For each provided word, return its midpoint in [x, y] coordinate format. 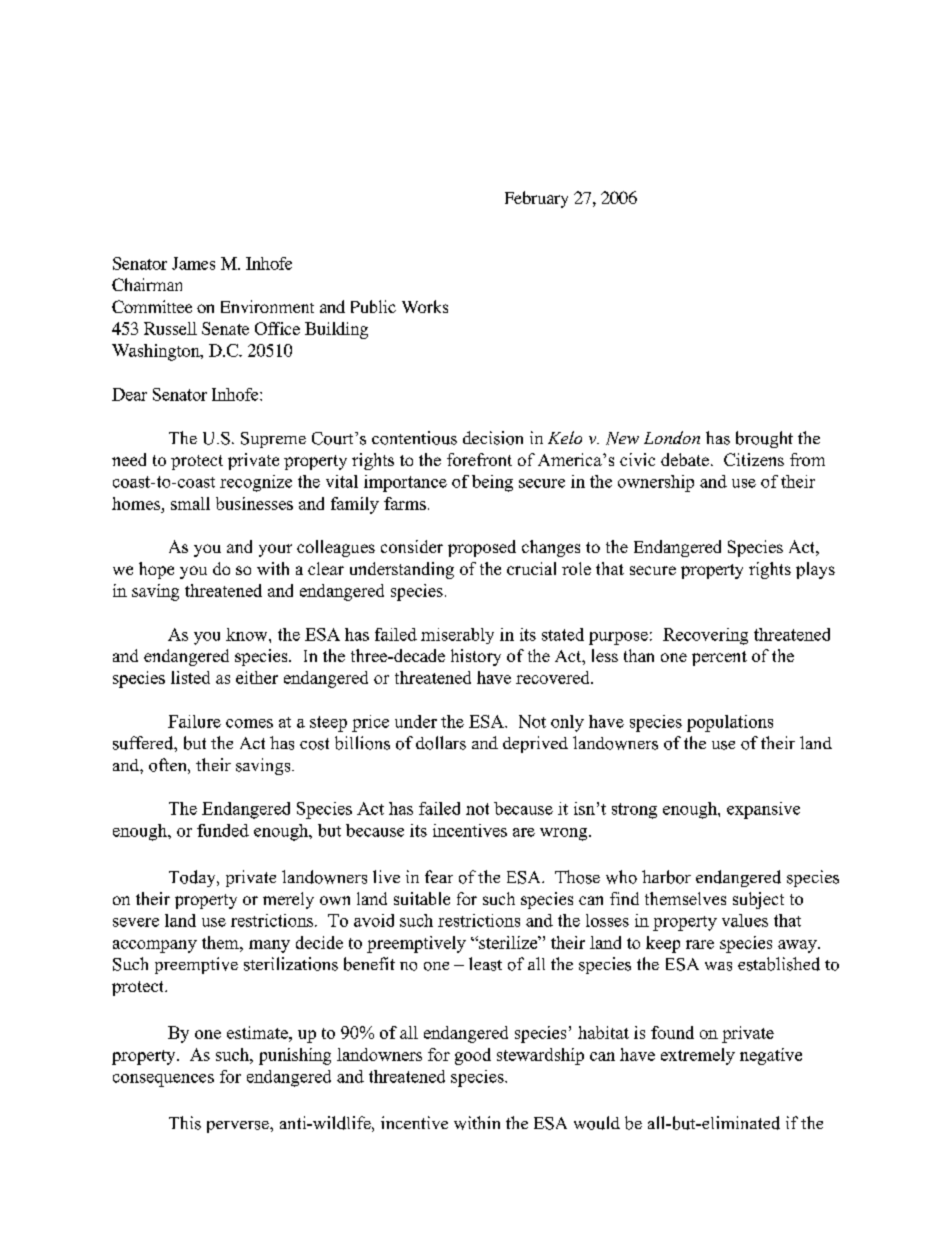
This [185, 1123]
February [536, 199]
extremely [698, 1056]
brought [764, 439]
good [473, 1056]
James [193, 263]
